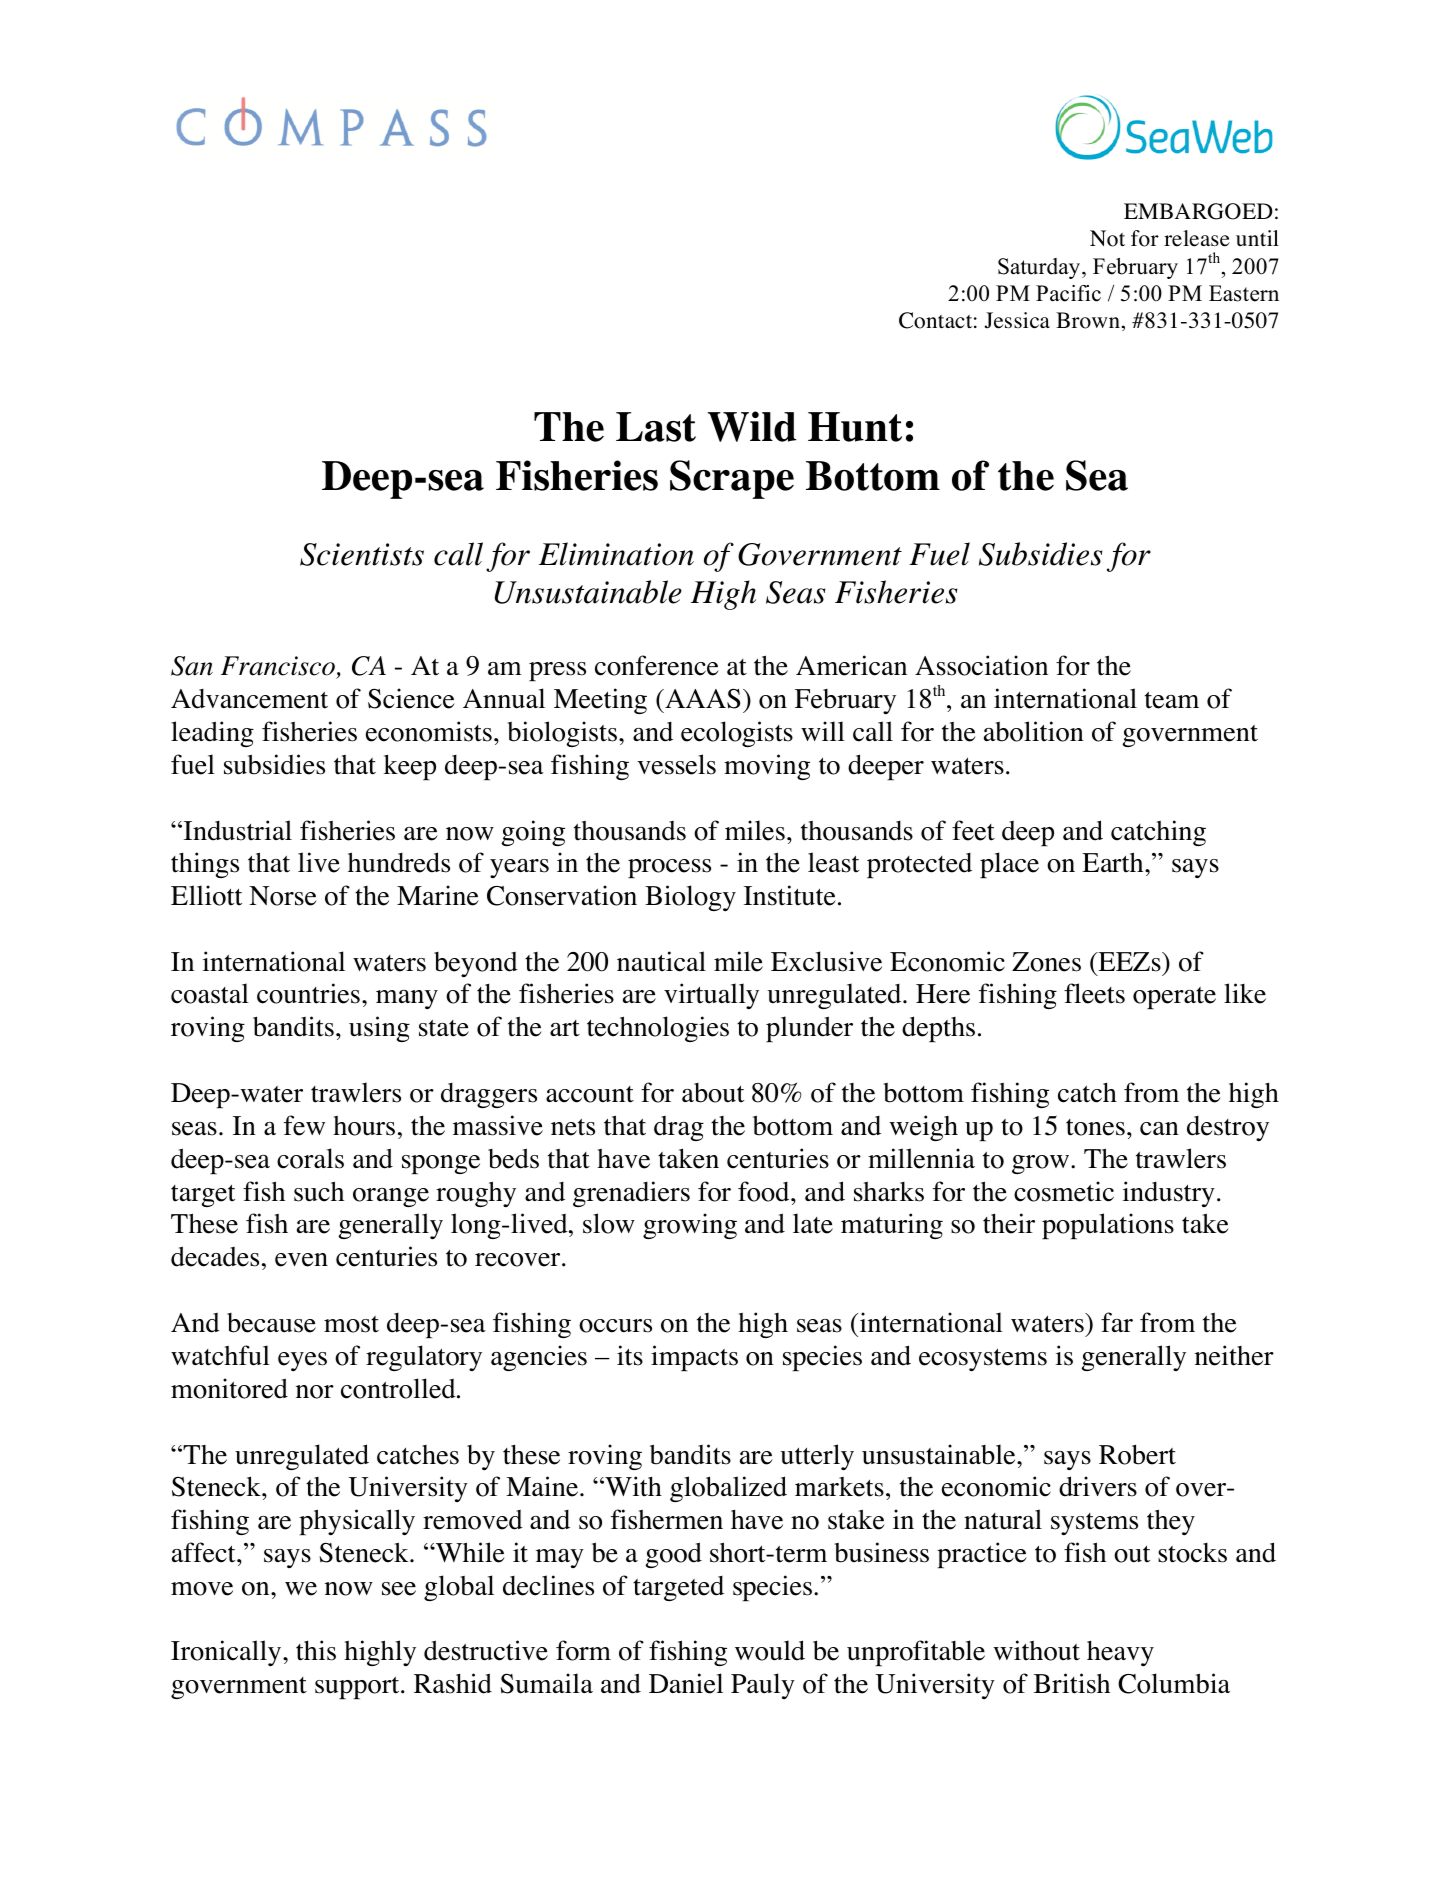 This page has width=1450, height=1877. What do you see at coordinates (752, 426) in the page?
I see `Wild` at bounding box center [752, 426].
